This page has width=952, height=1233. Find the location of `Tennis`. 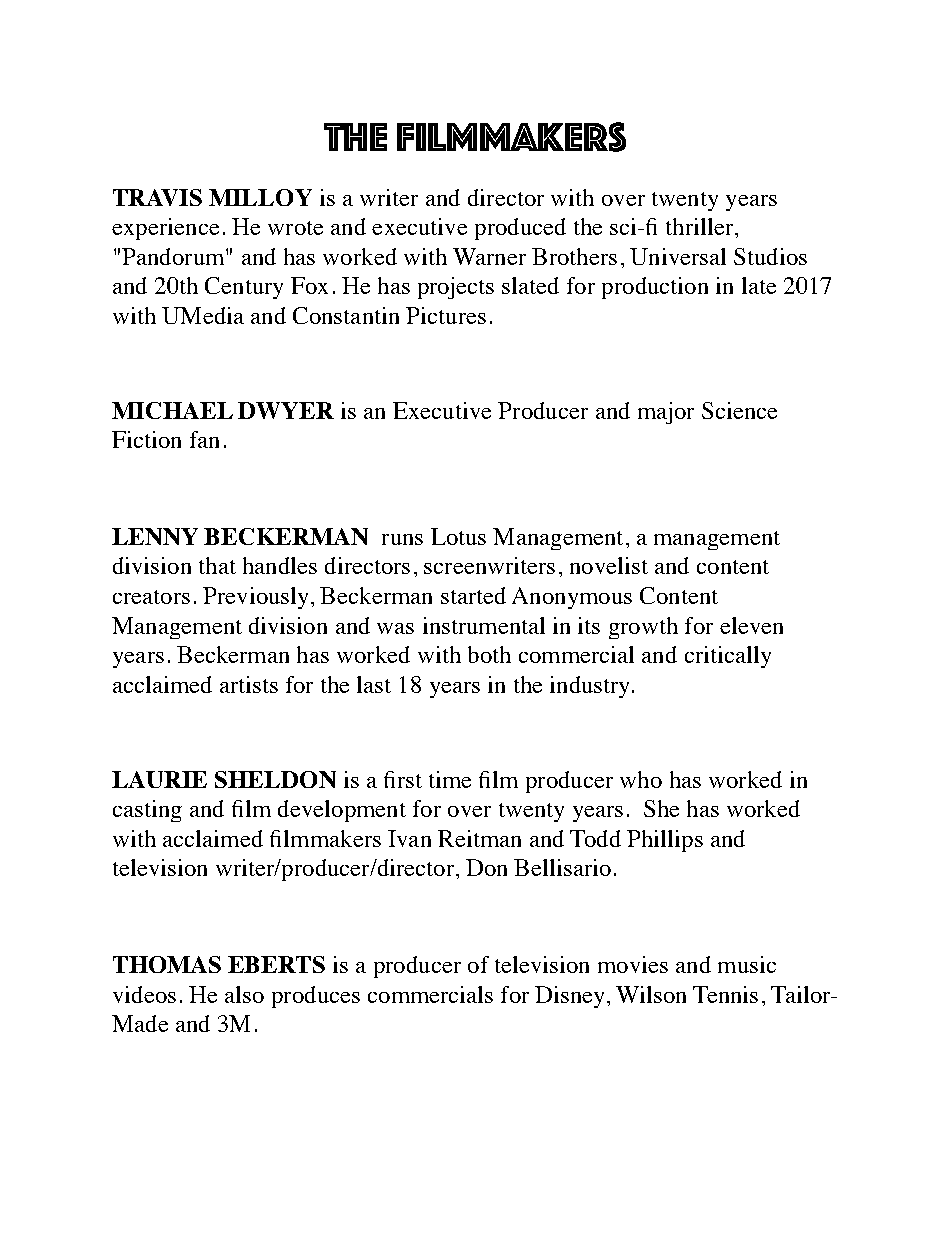

Tennis is located at coordinates (725, 994).
